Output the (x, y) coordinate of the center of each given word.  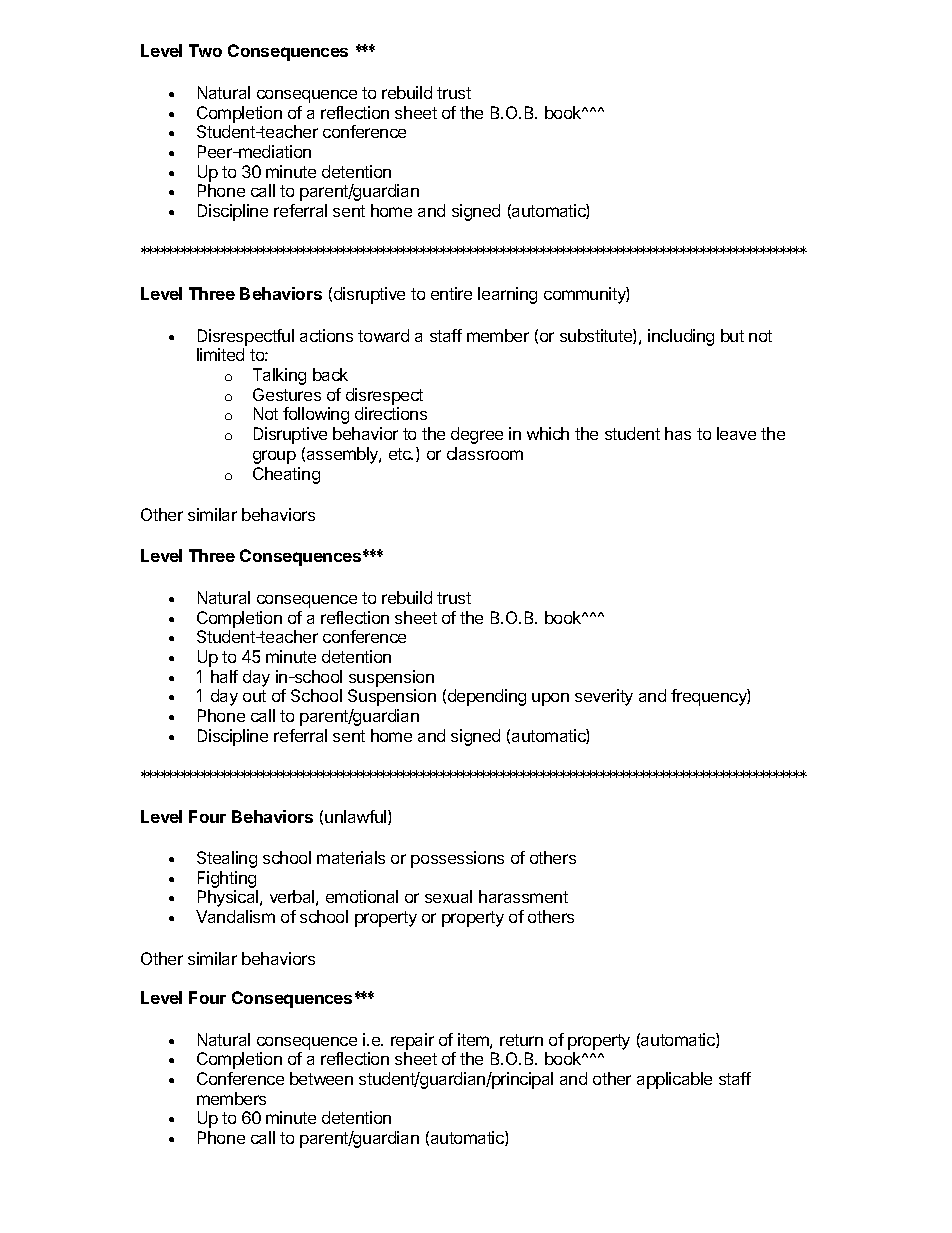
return (521, 1040)
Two (205, 50)
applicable (674, 1080)
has (678, 433)
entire (451, 293)
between (321, 1078)
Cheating (286, 475)
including (681, 337)
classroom (485, 453)
